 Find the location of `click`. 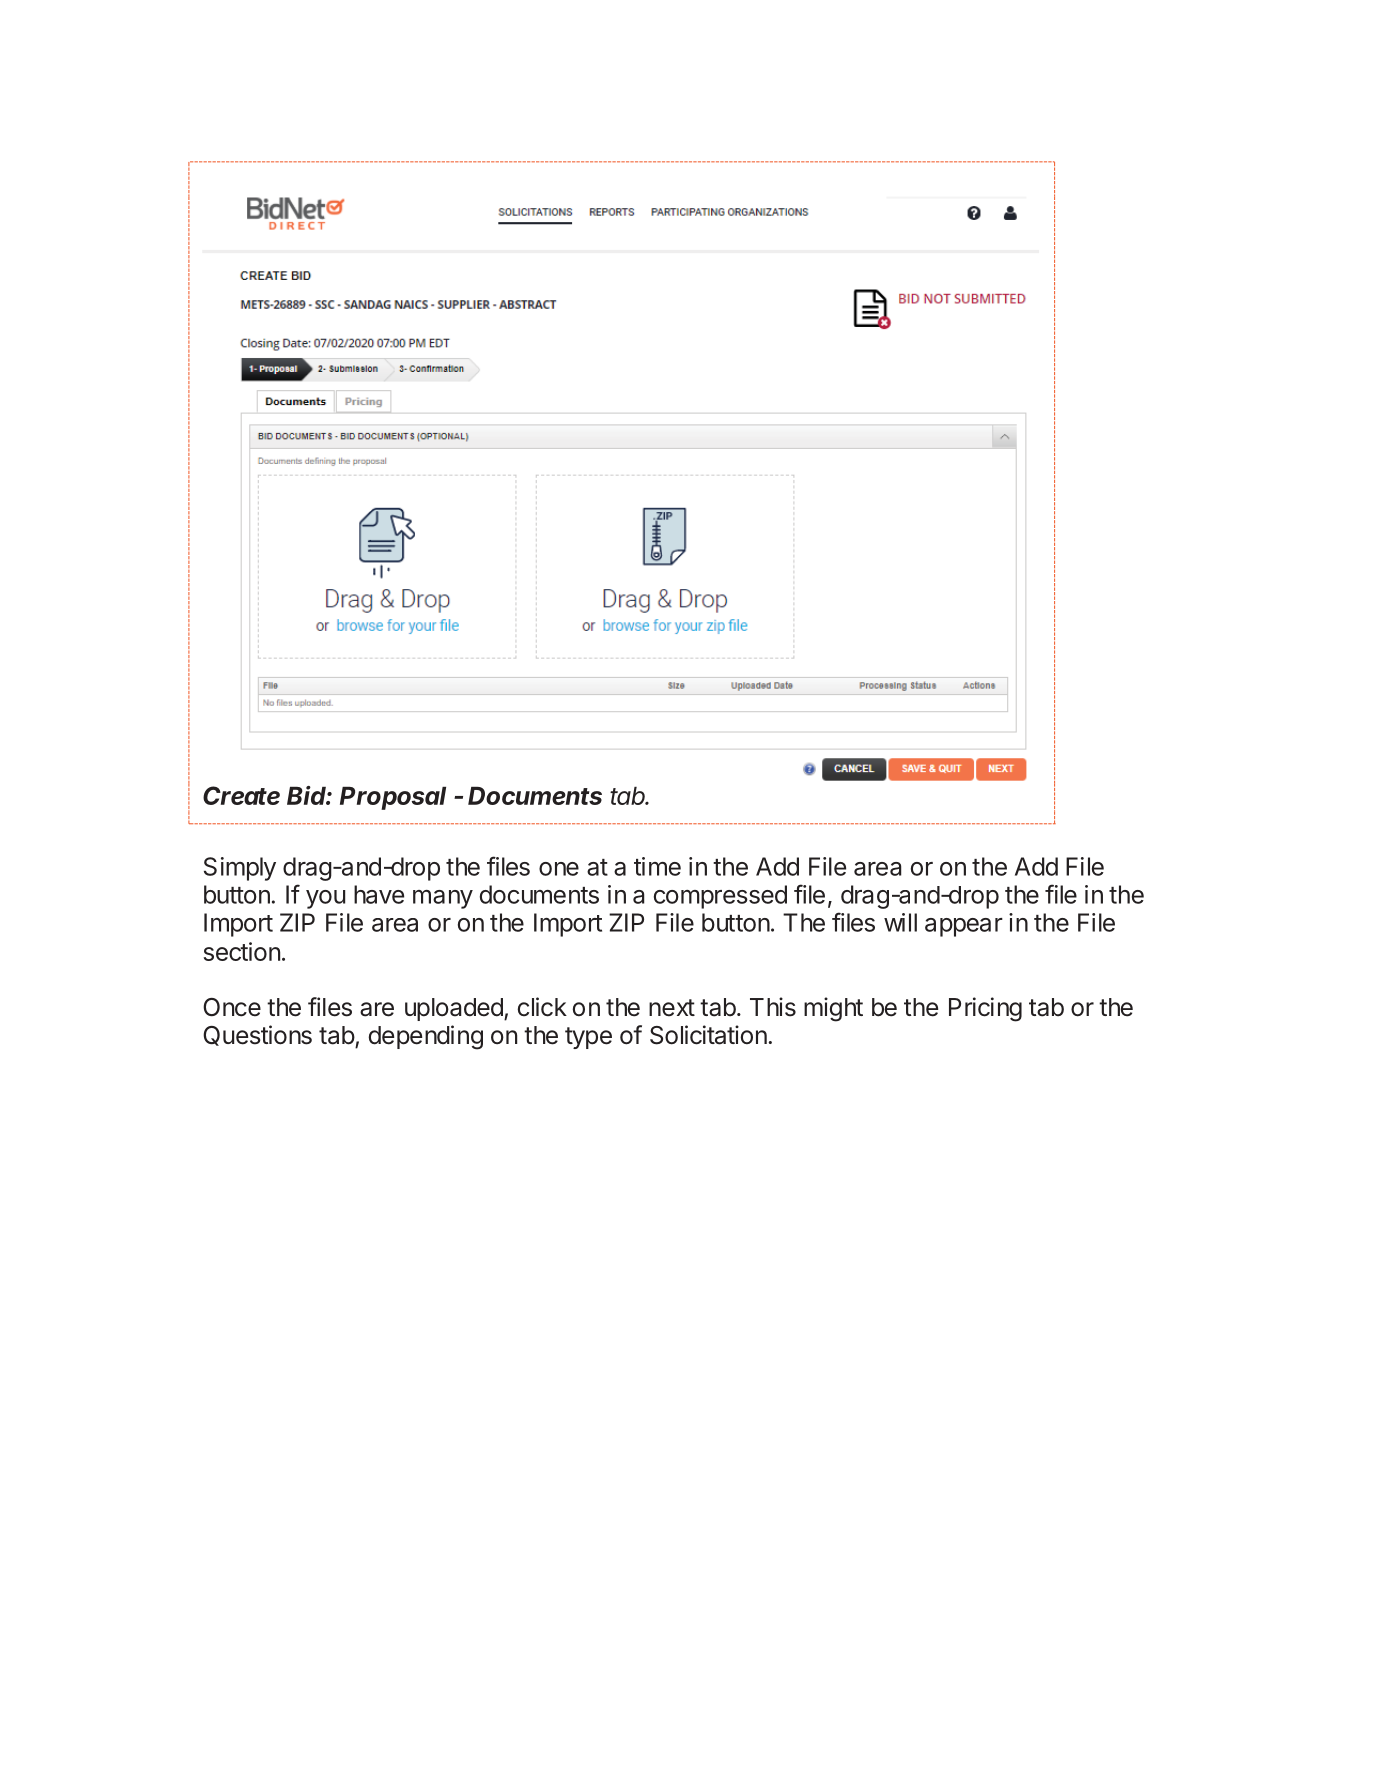

click is located at coordinates (542, 1007).
